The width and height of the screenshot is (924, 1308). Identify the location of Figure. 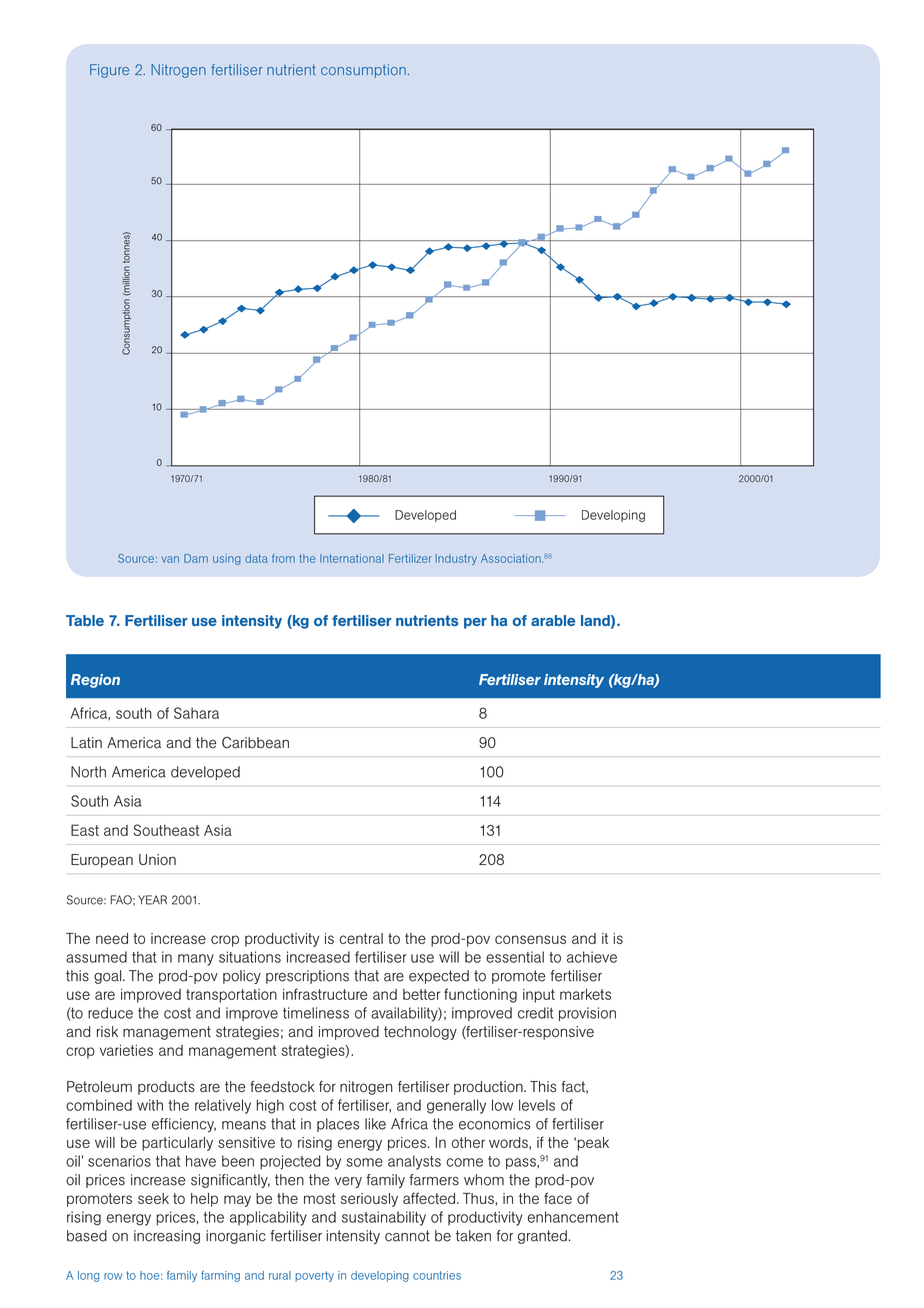
(109, 71).
